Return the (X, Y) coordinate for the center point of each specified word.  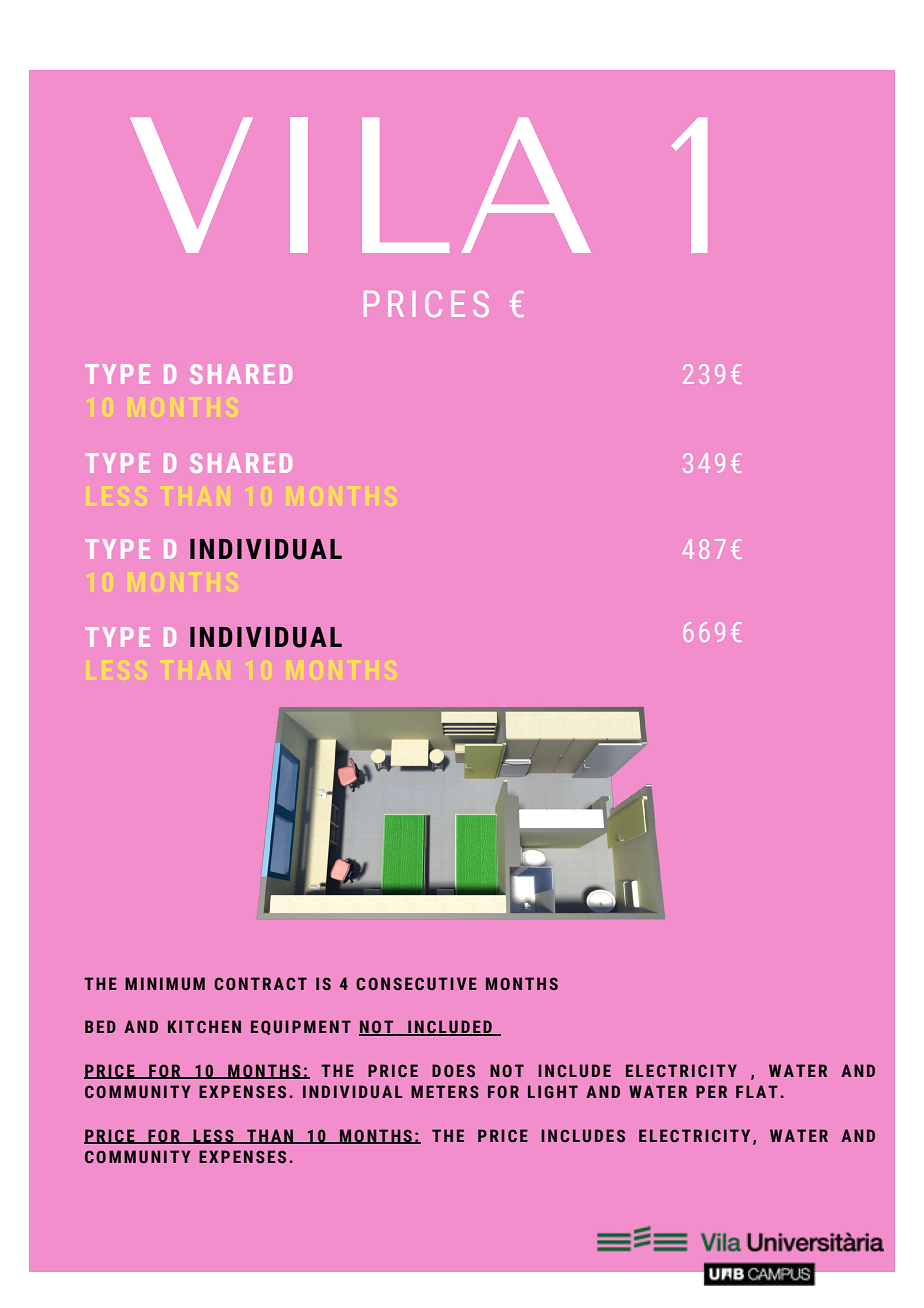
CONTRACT (260, 984)
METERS (445, 1092)
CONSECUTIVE (416, 984)
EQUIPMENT (301, 1027)
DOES (453, 1071)
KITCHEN (204, 1027)
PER (711, 1091)
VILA (361, 185)
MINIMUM (165, 984)
